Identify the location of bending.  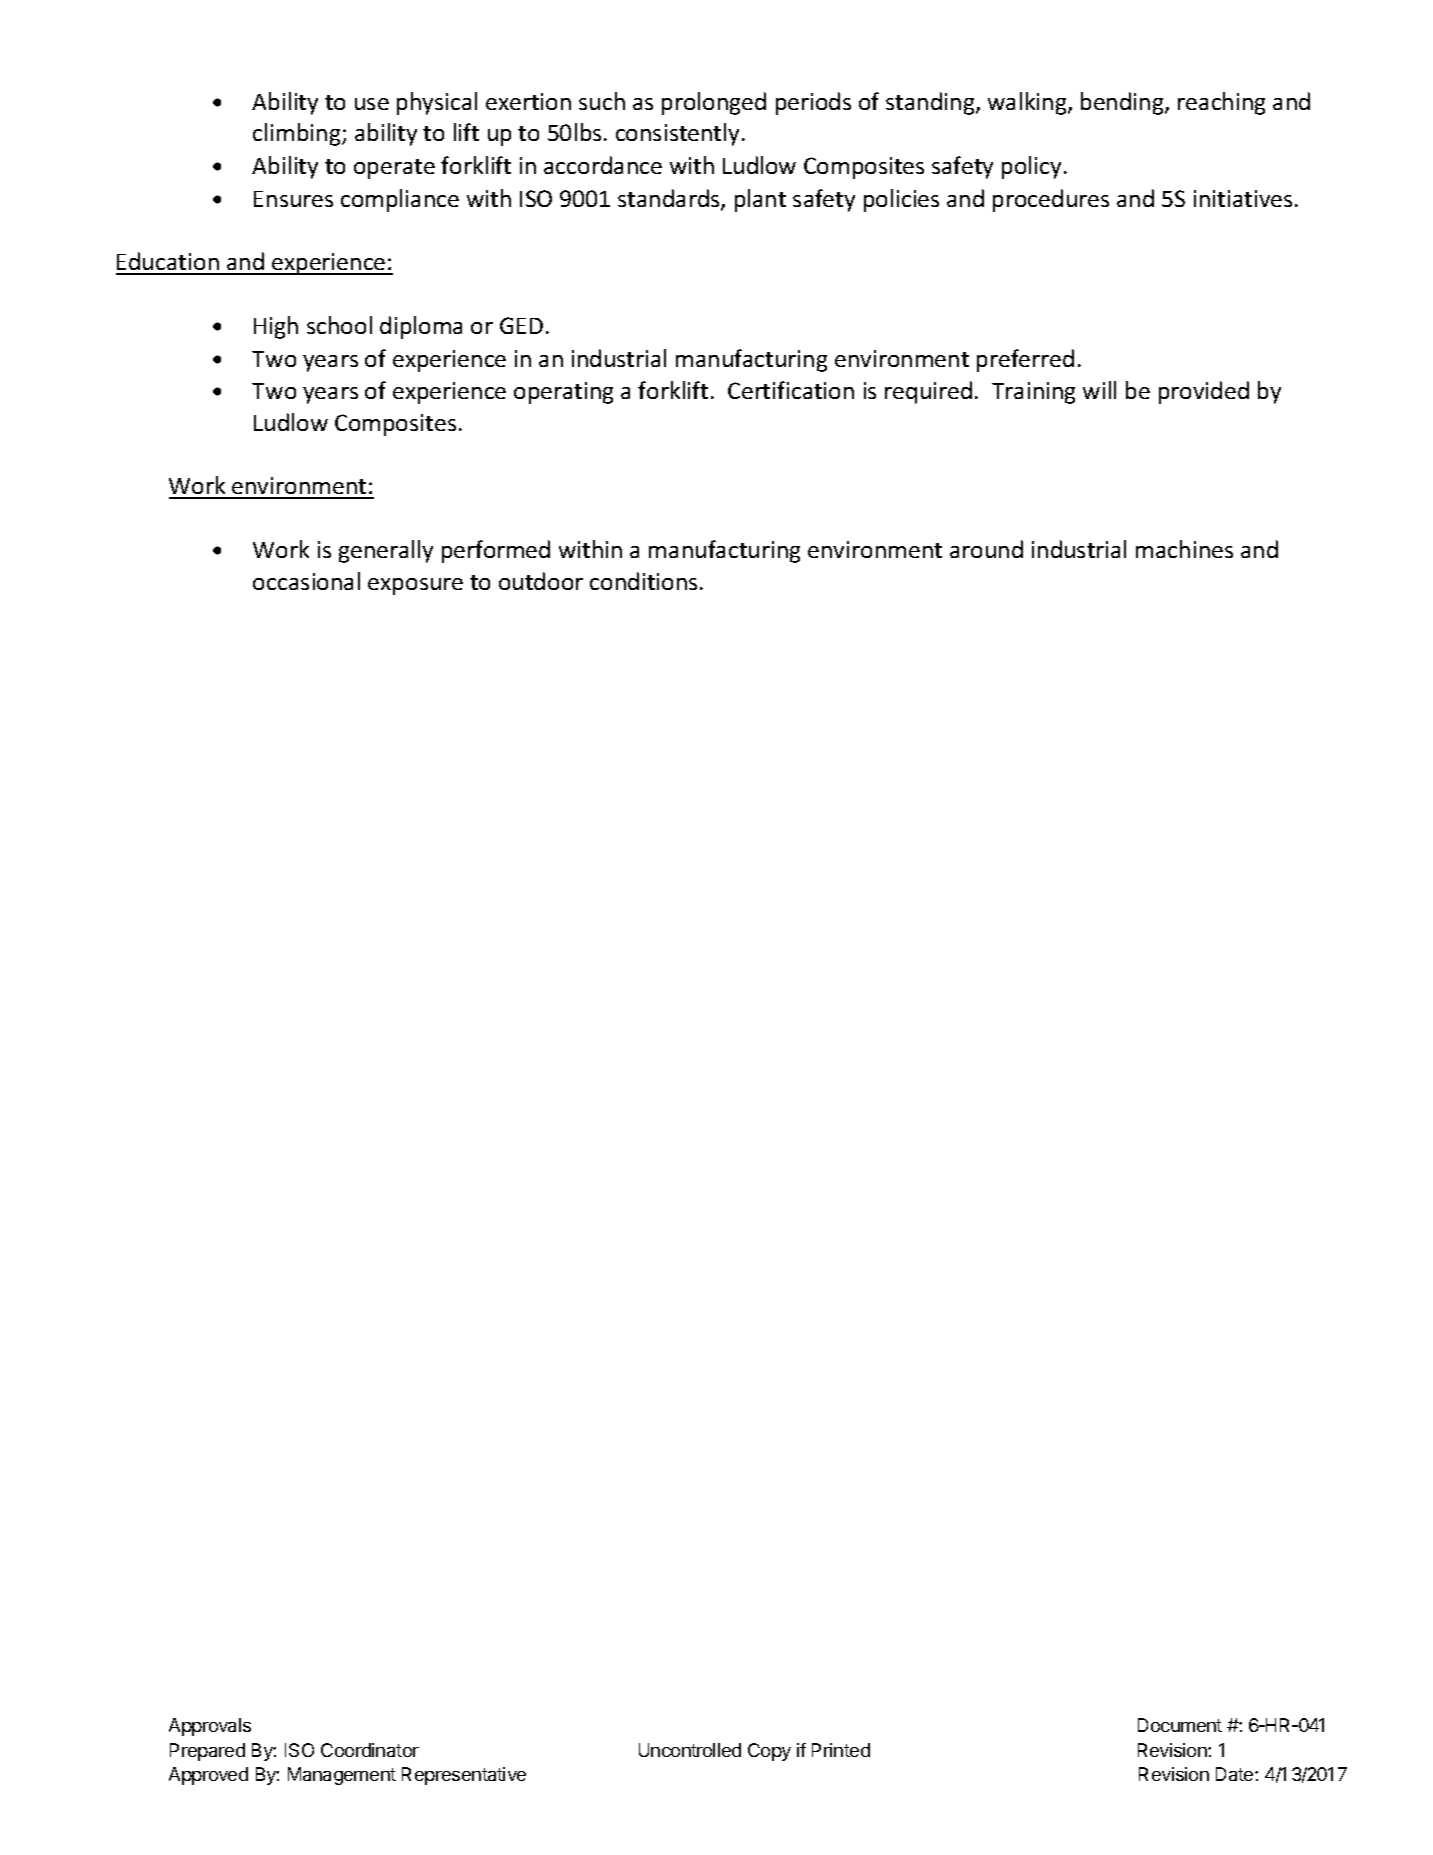
(1123, 103).
